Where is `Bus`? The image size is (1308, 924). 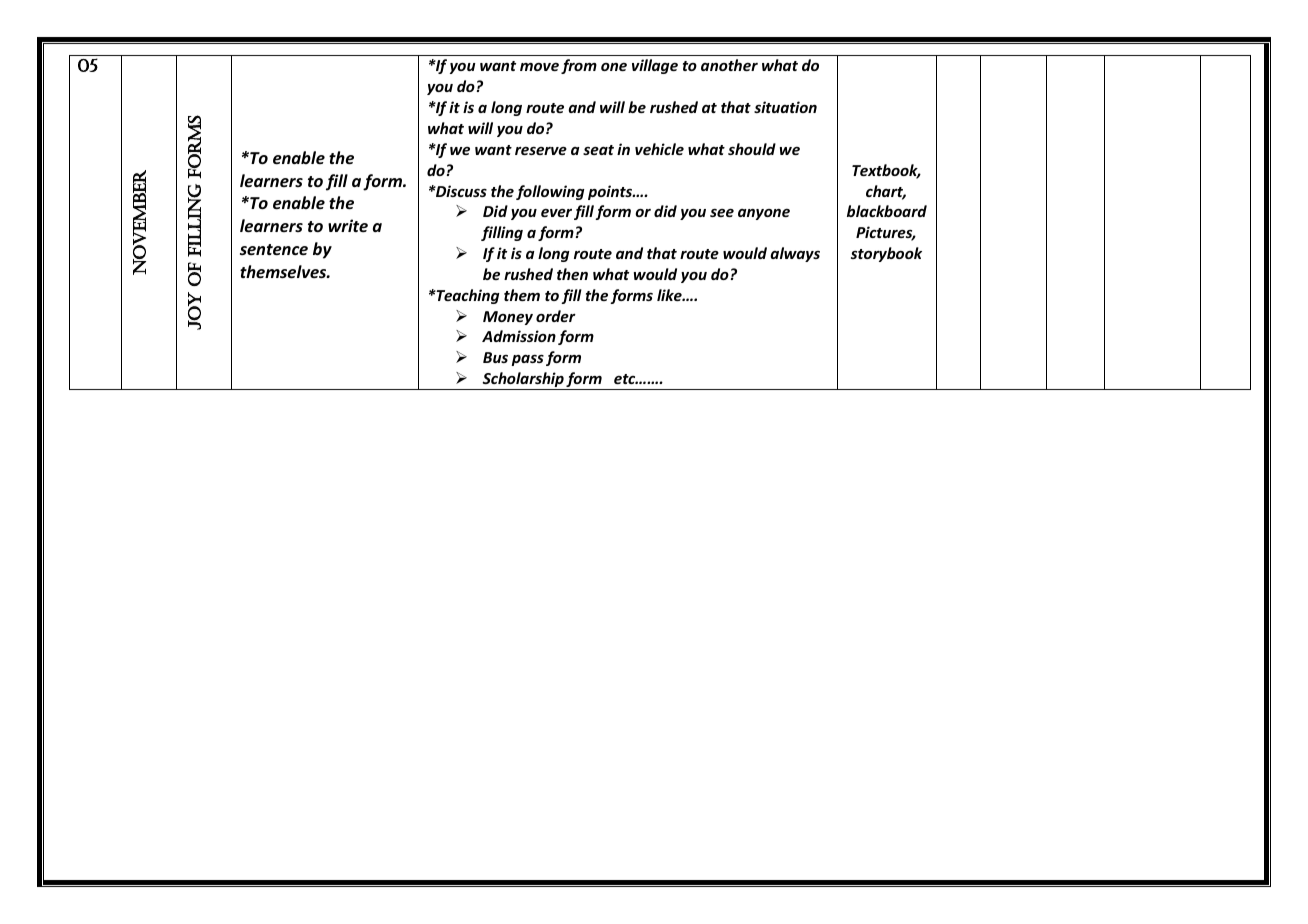
Bus is located at coordinates (495, 357).
